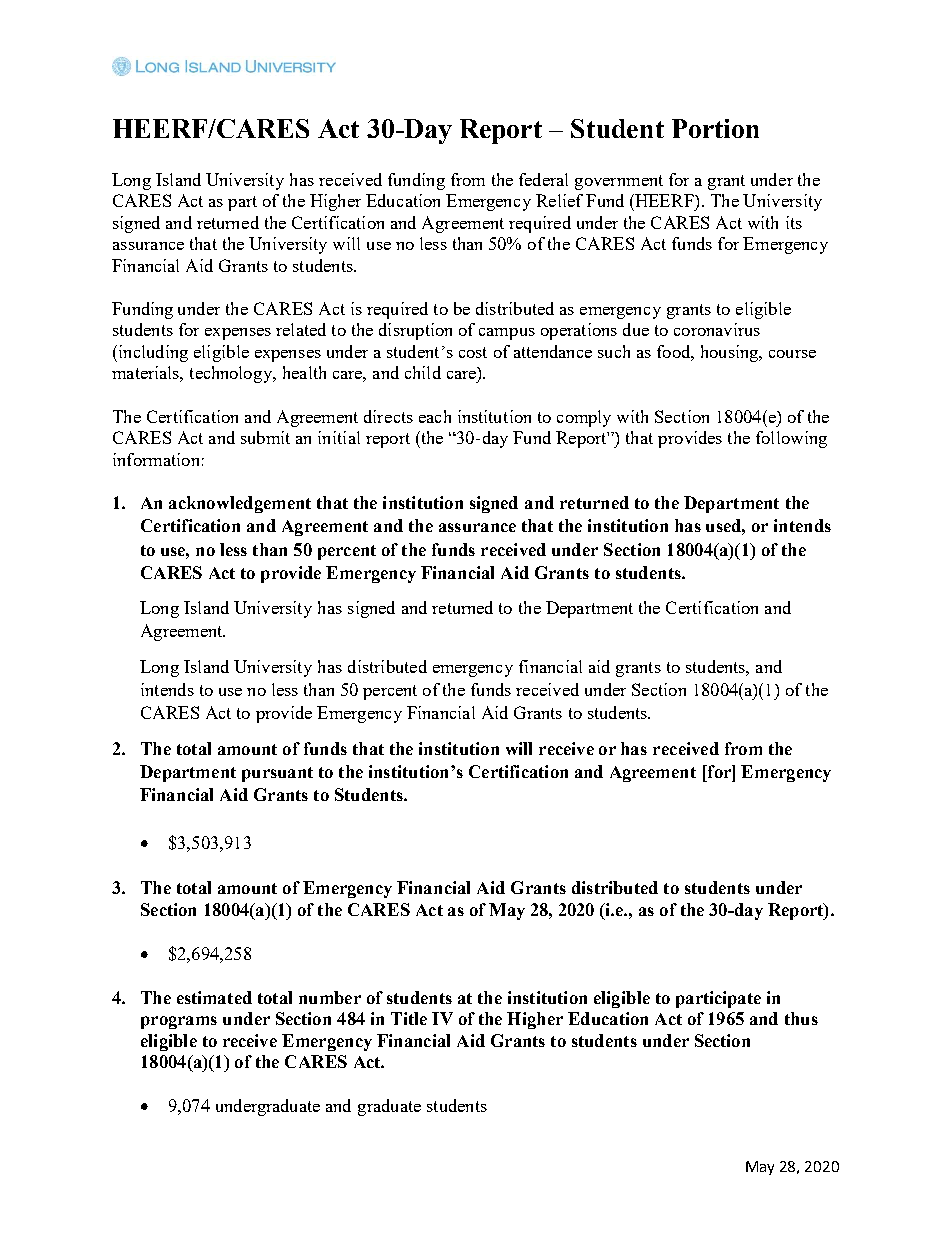 The image size is (952, 1233). I want to click on related, so click(301, 329).
